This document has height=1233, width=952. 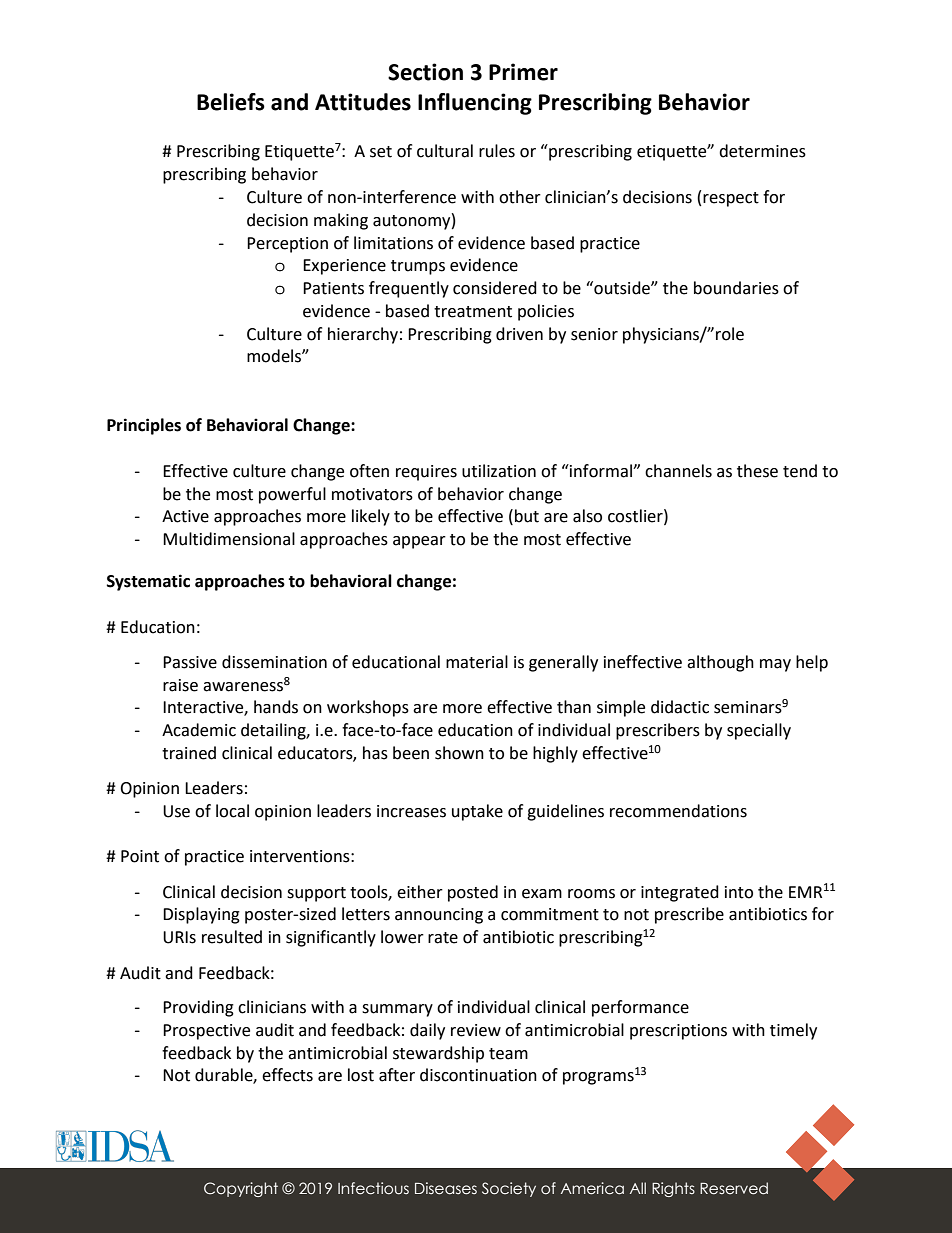 I want to click on determines, so click(x=762, y=151).
